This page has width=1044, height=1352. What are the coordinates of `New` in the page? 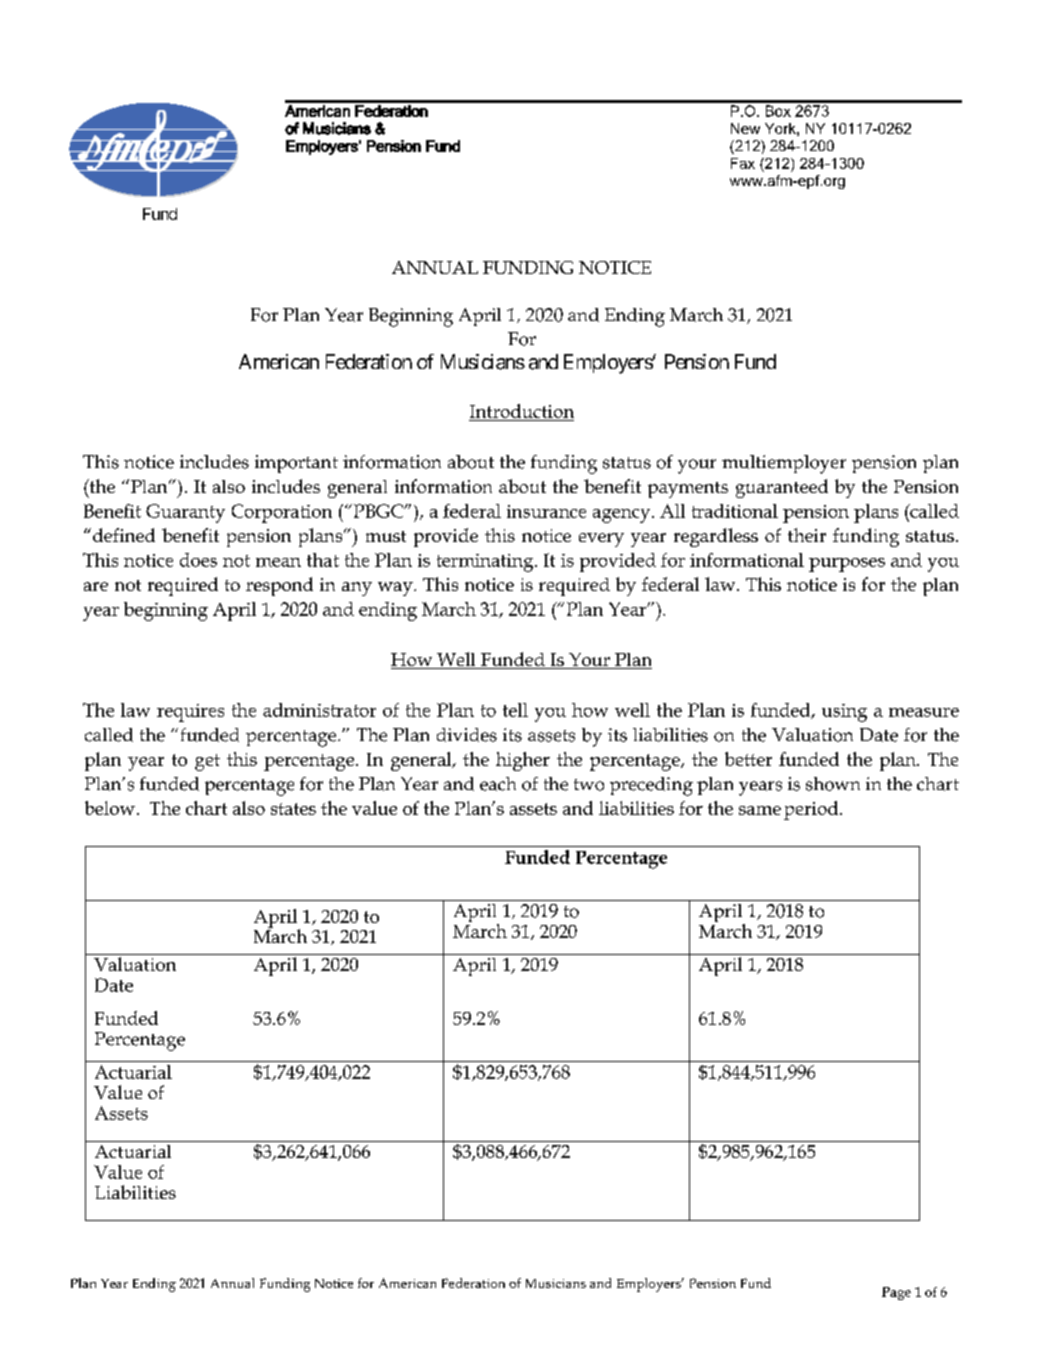 It's located at (745, 128).
